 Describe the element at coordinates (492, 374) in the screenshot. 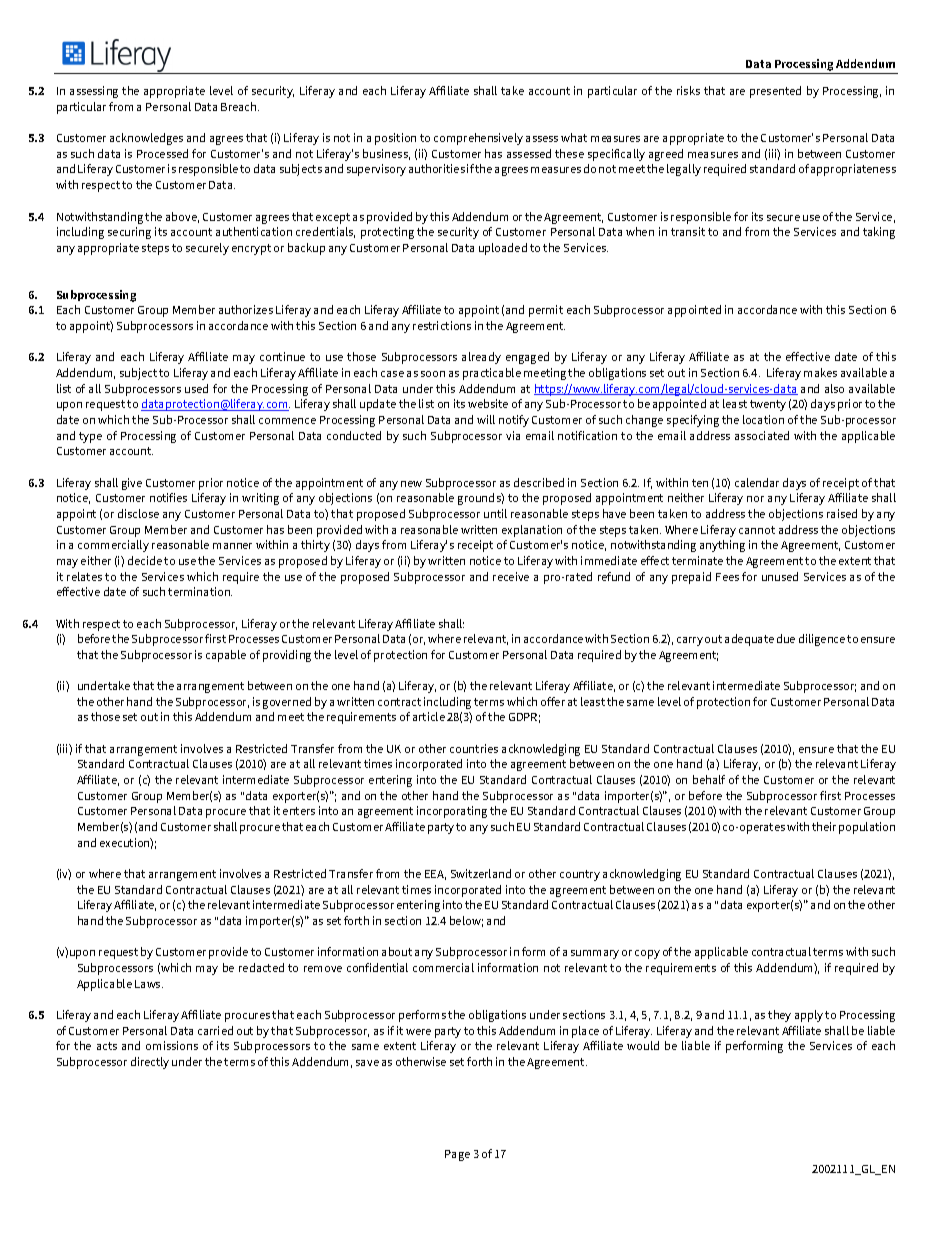

I see `practicable` at that location.
